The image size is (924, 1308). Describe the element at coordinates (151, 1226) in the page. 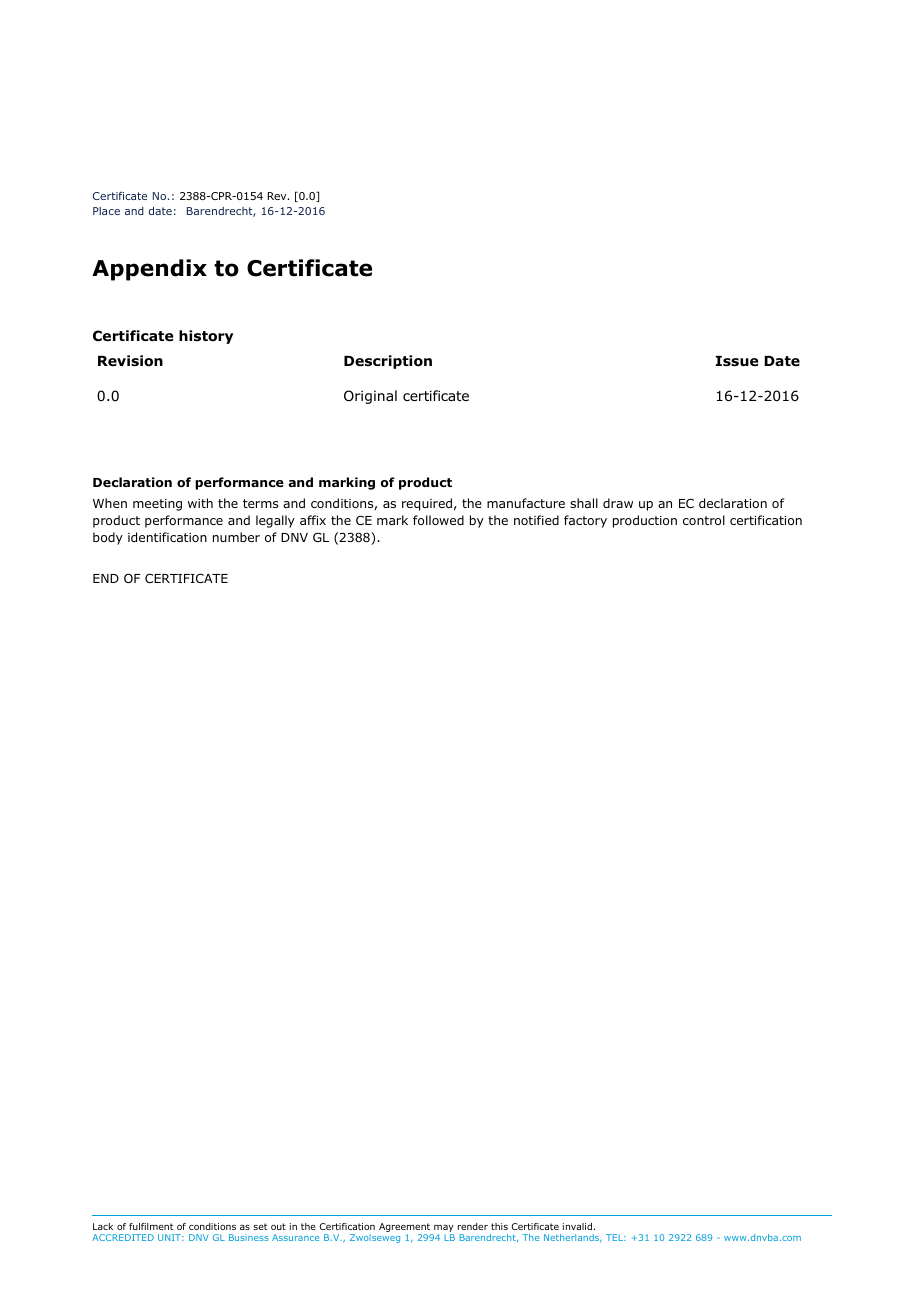

I see `fulfilment` at that location.
